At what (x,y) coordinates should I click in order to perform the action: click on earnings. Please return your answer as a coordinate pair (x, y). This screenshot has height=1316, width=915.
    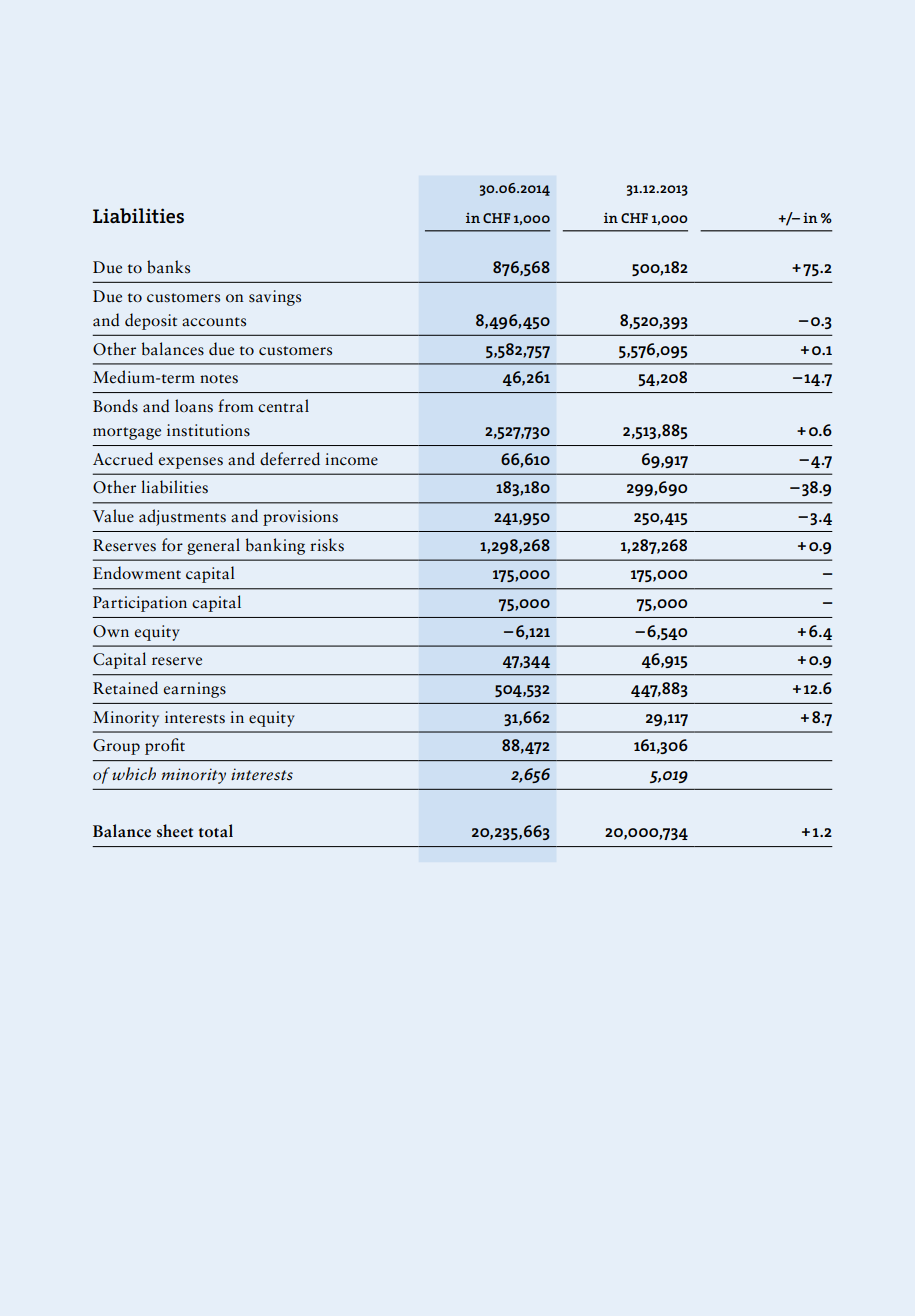
    Looking at the image, I should click on (195, 690).
